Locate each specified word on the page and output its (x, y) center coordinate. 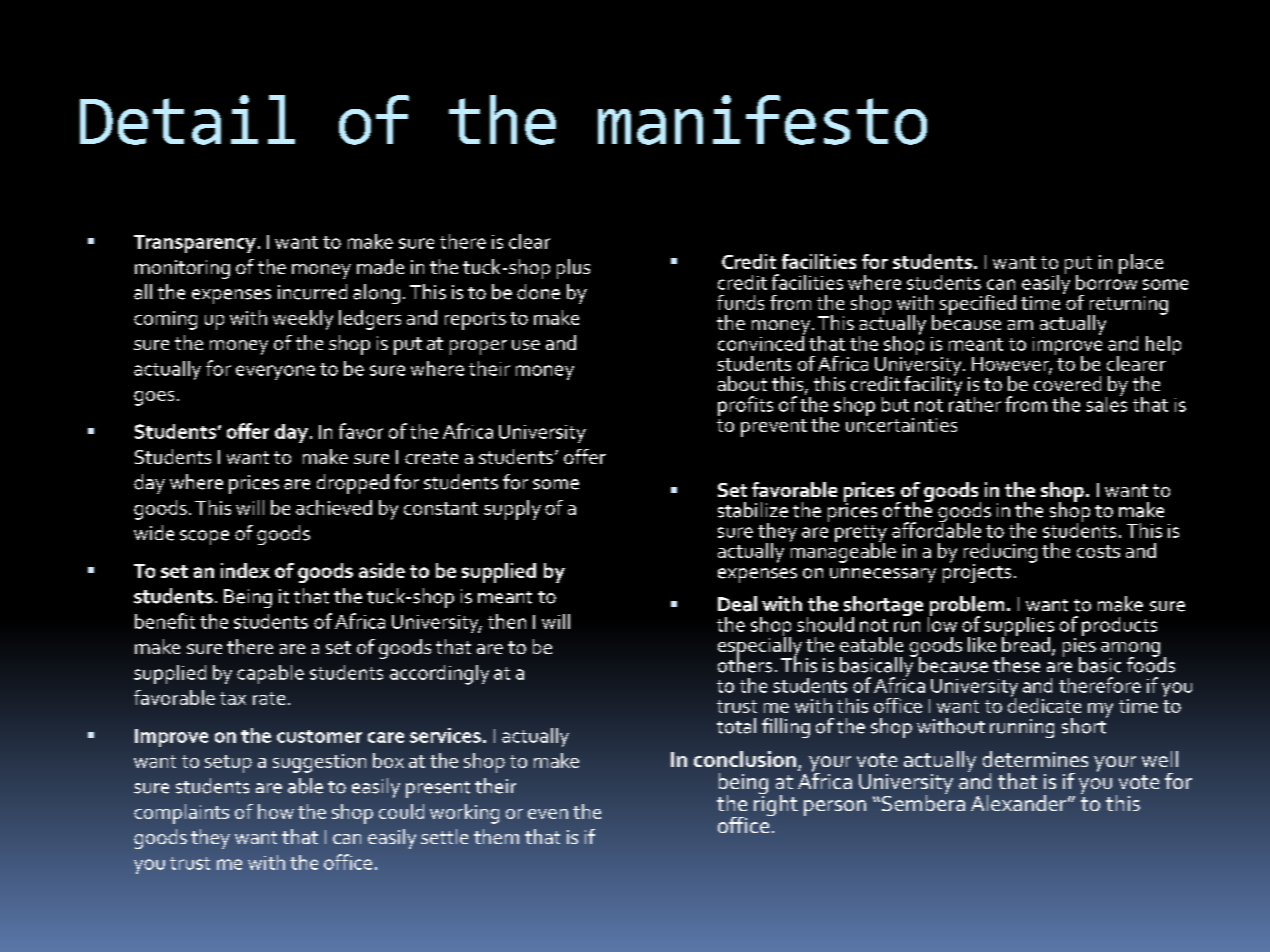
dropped (353, 484)
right (776, 804)
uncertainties (901, 423)
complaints (181, 814)
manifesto (762, 120)
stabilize (753, 510)
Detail (187, 120)
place (1141, 264)
